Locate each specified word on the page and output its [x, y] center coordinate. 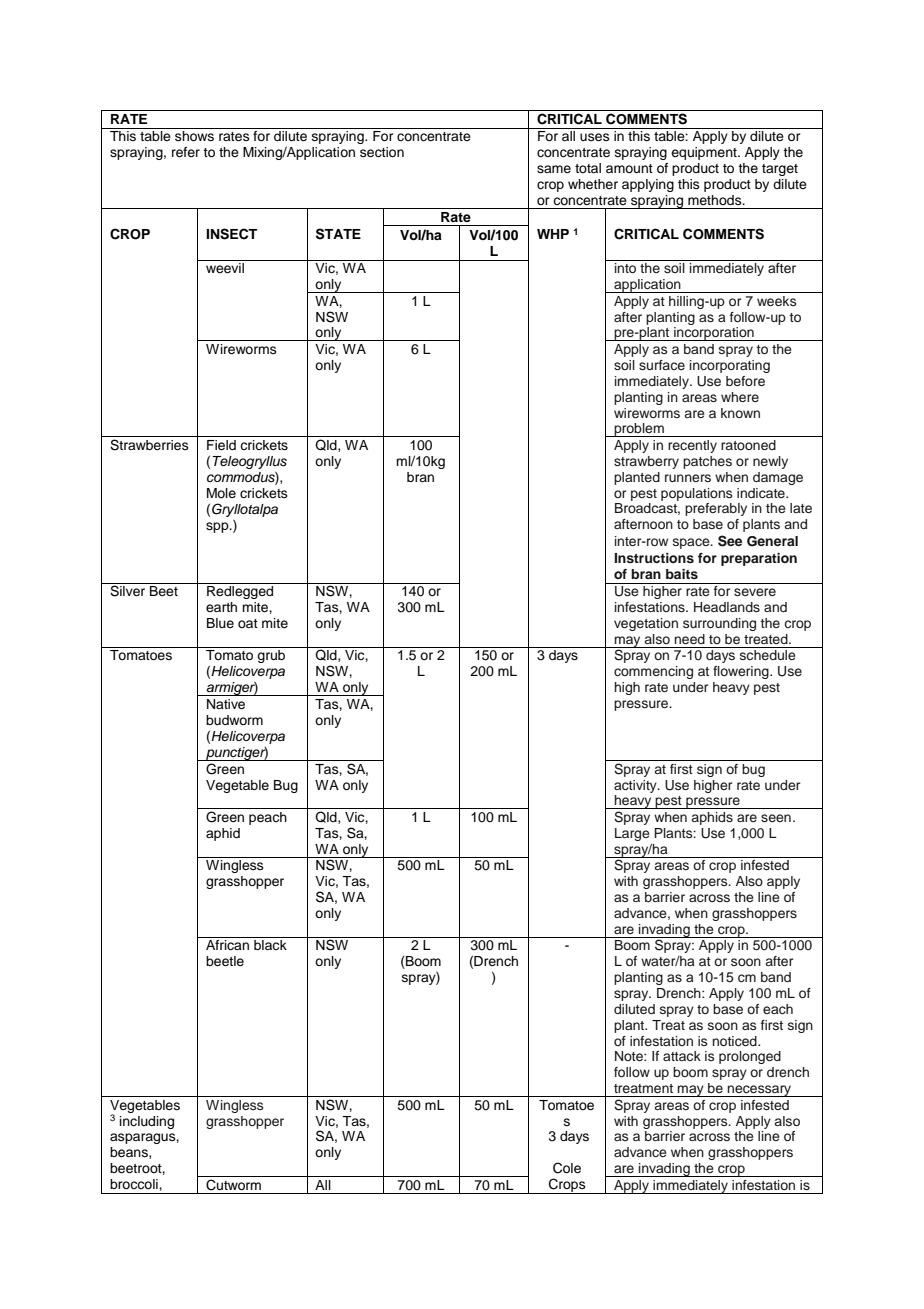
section [382, 152]
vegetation [646, 624]
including [147, 1122]
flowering [742, 672]
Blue [220, 623]
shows [194, 136]
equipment [705, 153]
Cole [567, 1168]
